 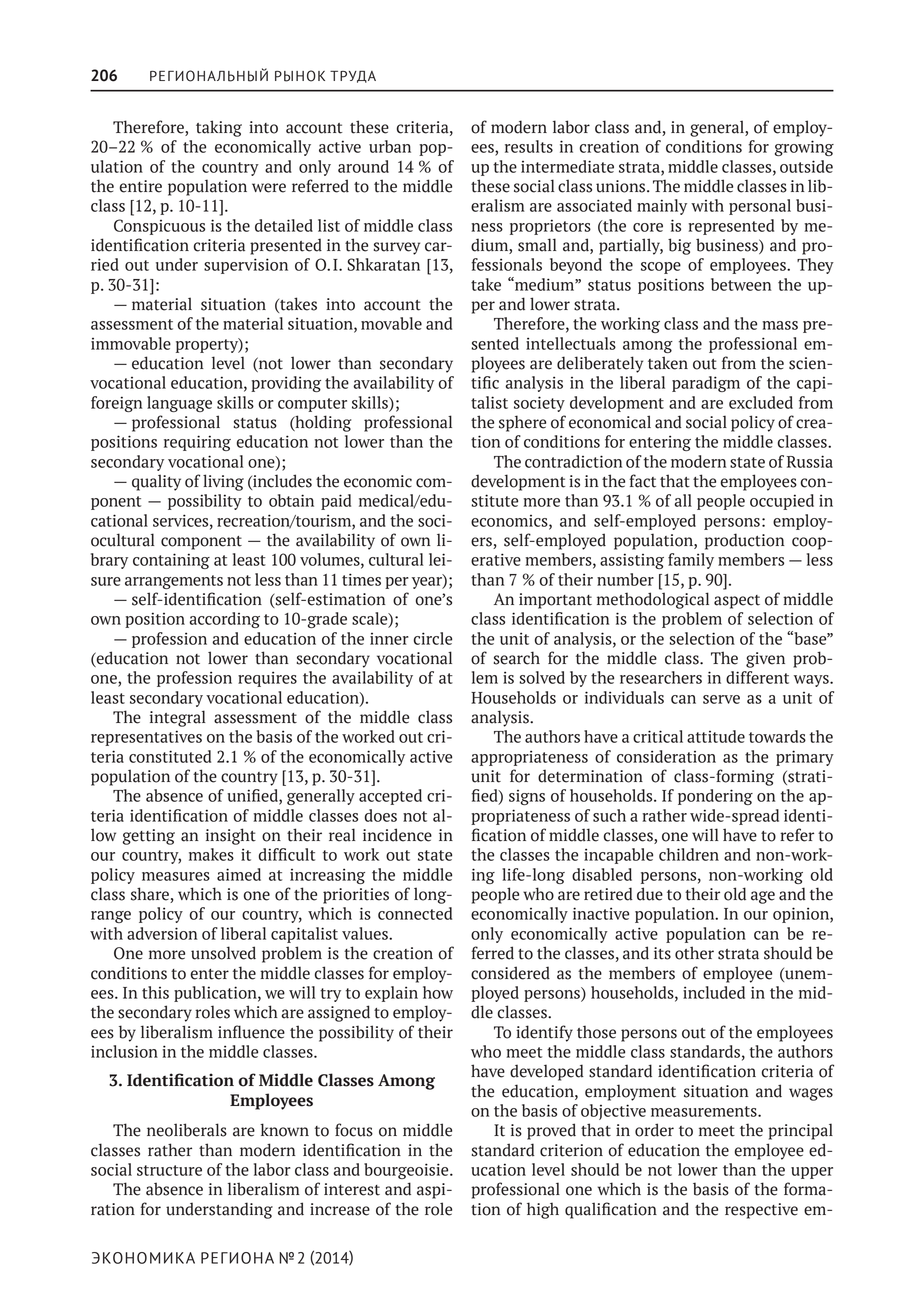 What do you see at coordinates (390, 146) in the page?
I see `urban` at bounding box center [390, 146].
